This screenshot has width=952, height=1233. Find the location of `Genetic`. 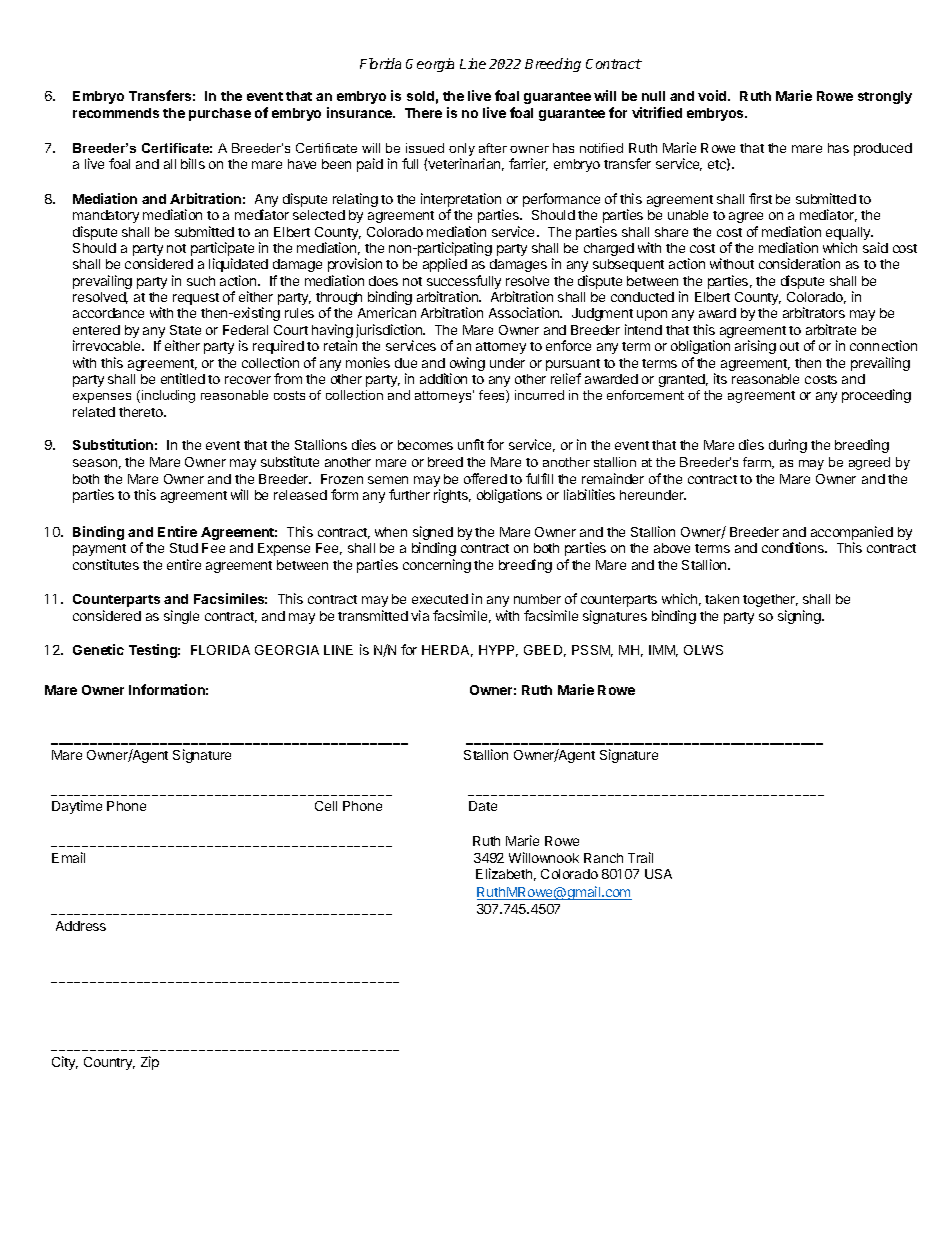

Genetic is located at coordinates (98, 649).
